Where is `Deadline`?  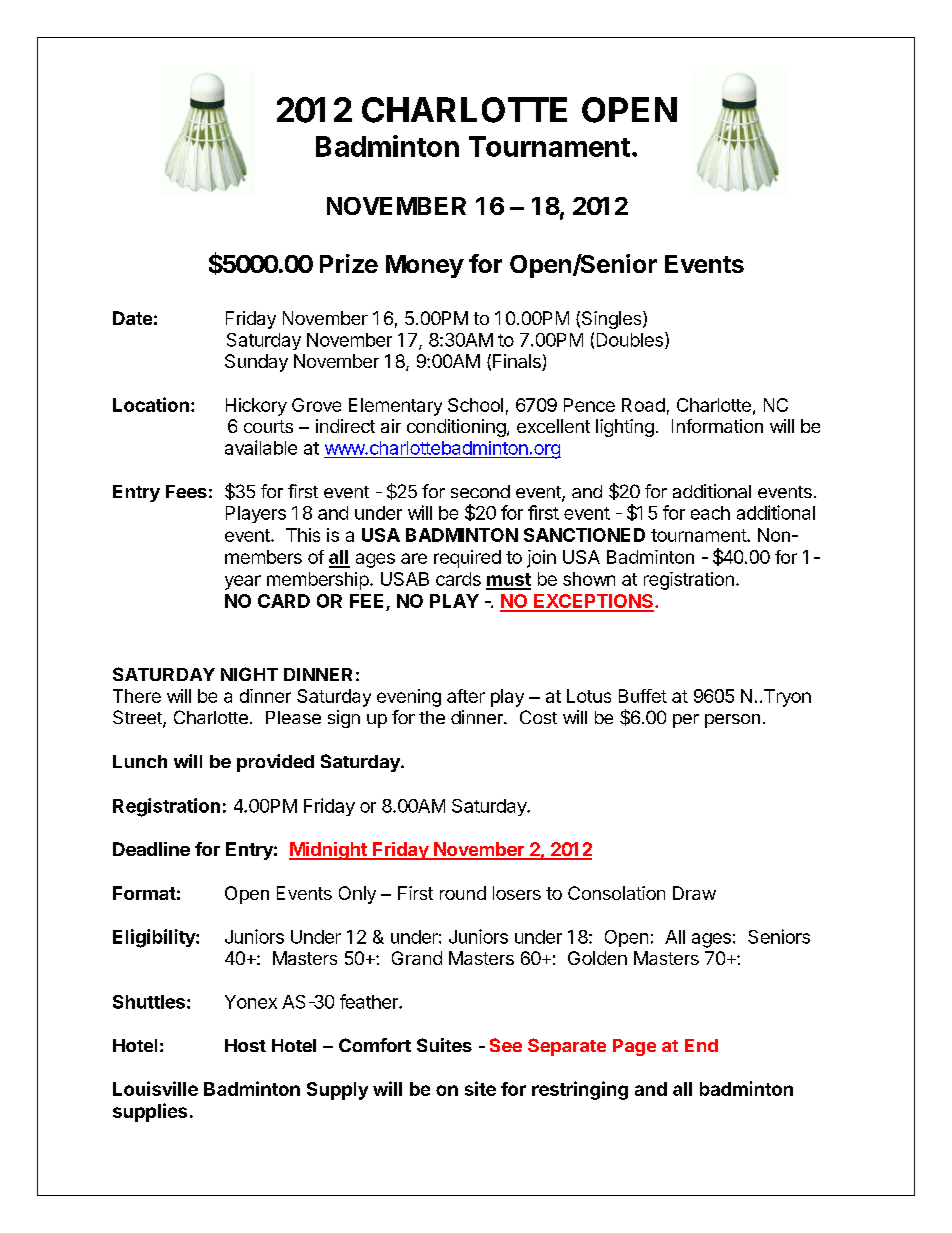 Deadline is located at coordinates (151, 849).
